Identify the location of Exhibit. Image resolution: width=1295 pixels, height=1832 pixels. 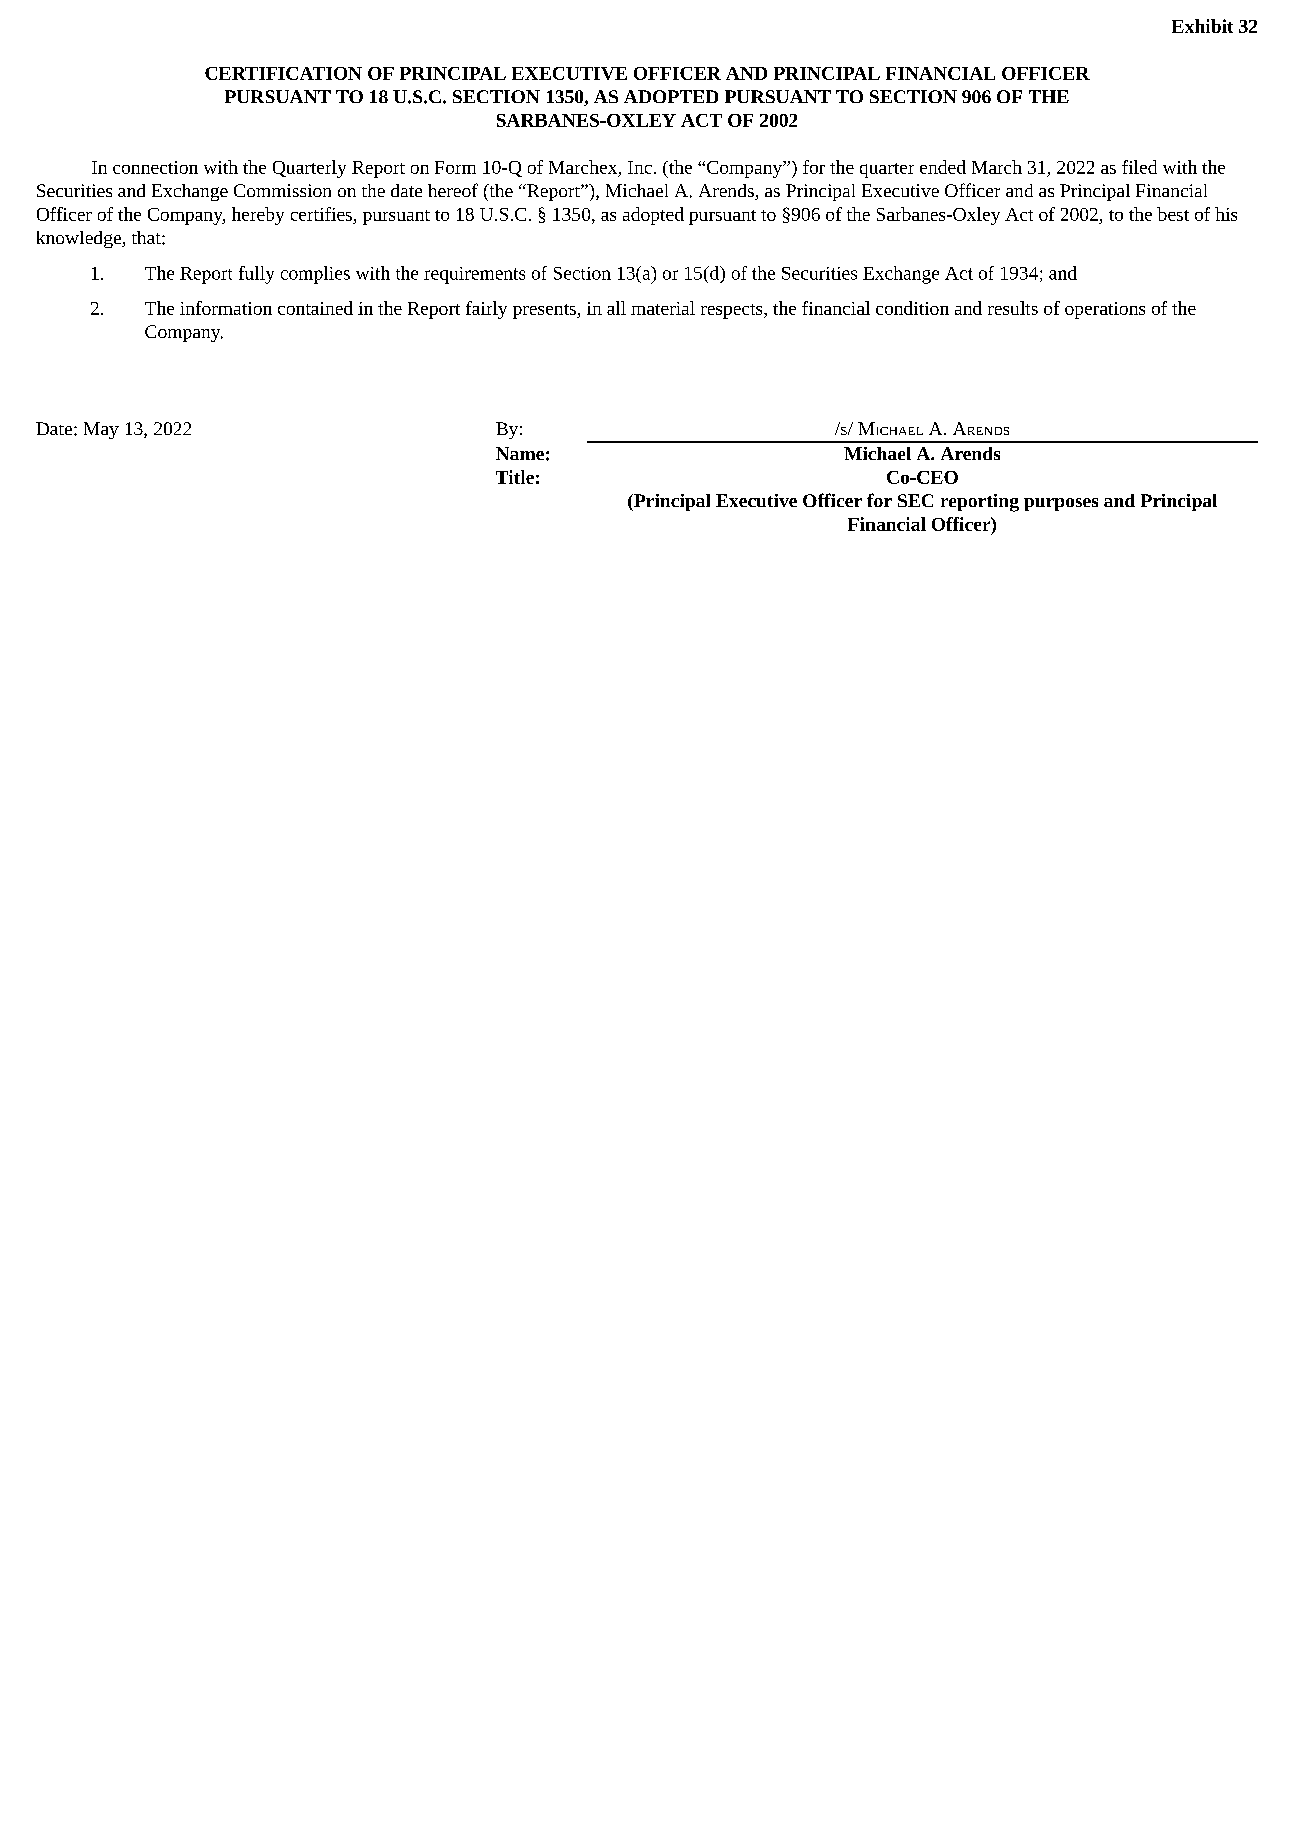
(1202, 26).
